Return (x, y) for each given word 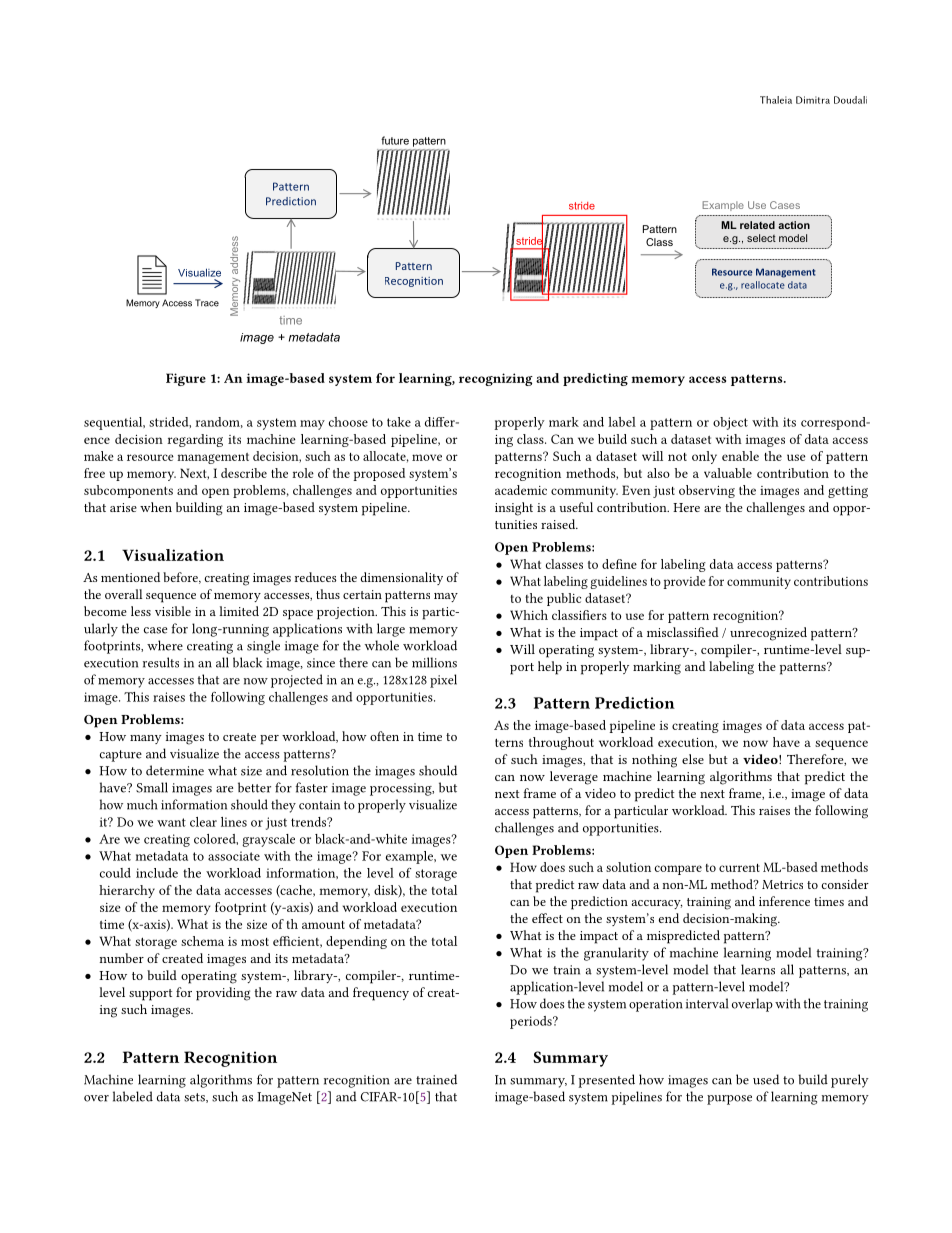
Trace (207, 303)
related (757, 225)
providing (223, 994)
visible (173, 611)
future (395, 140)
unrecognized (768, 634)
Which (529, 615)
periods (532, 1022)
